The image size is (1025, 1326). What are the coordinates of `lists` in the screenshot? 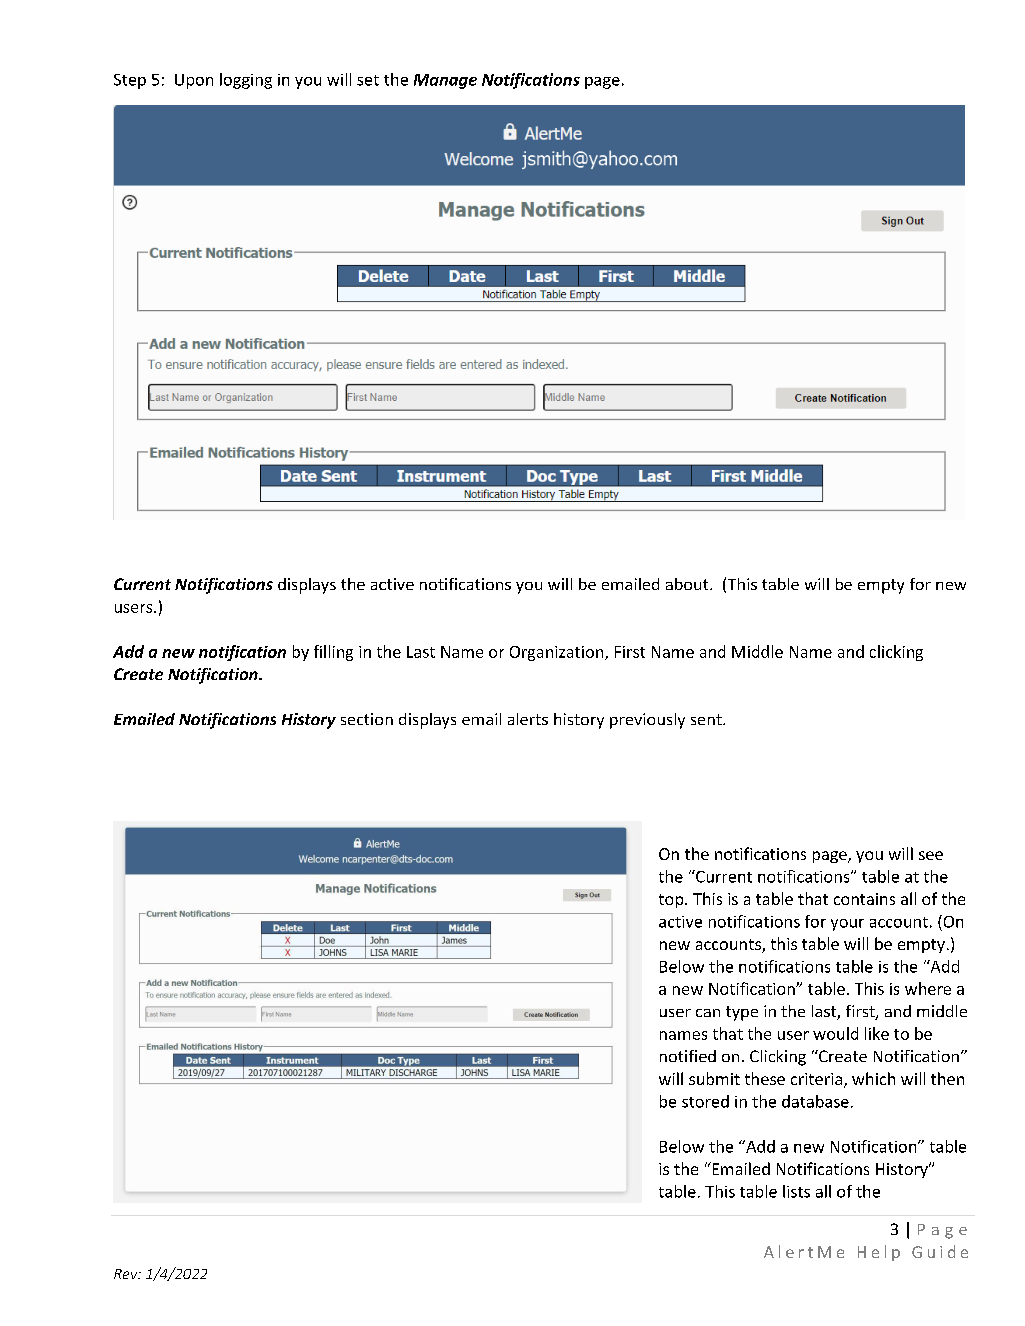 It's located at (796, 1191).
